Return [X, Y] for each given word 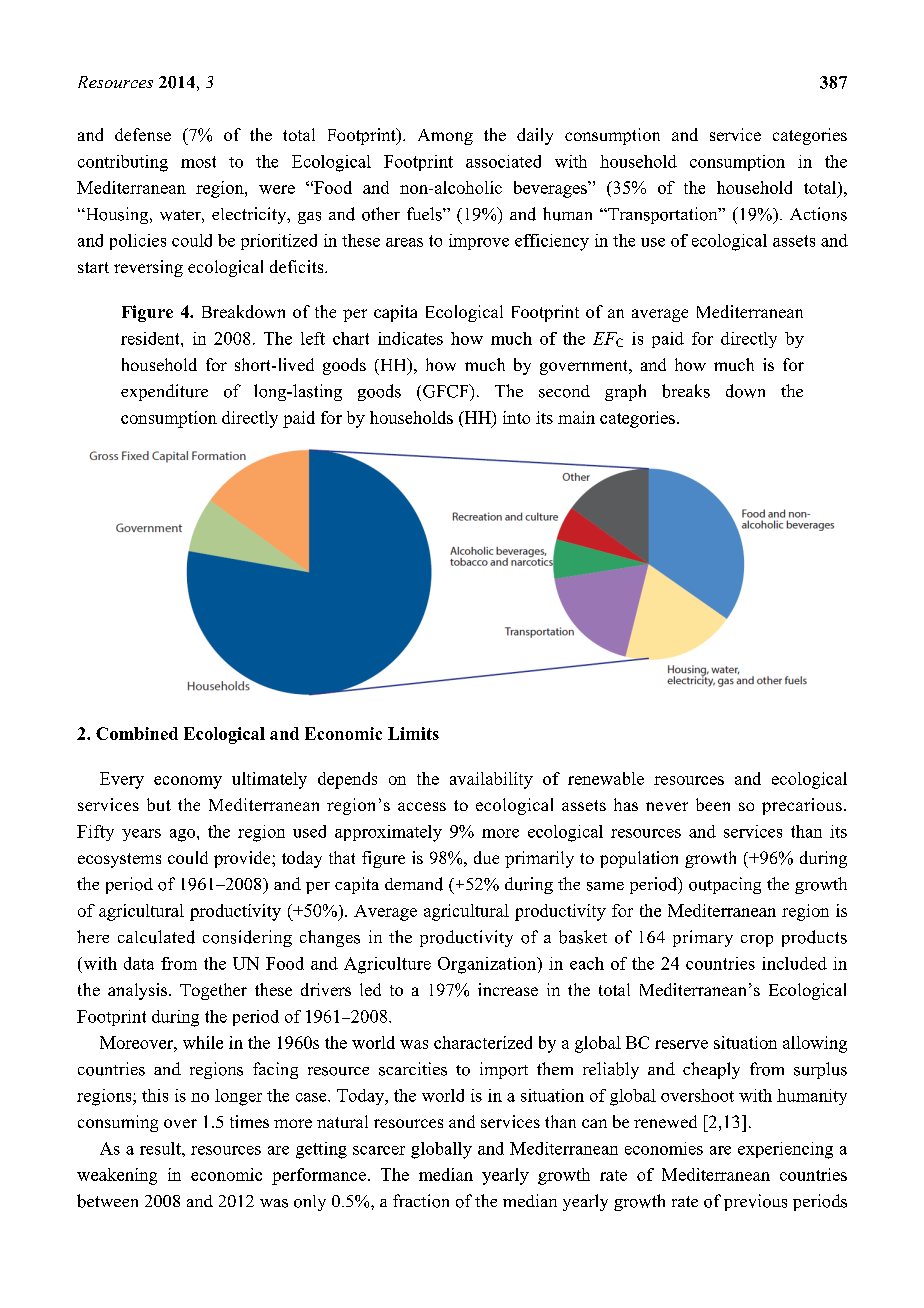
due [486, 857]
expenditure [164, 392]
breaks [686, 391]
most [198, 162]
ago [184, 835]
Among [445, 137]
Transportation [663, 215]
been [713, 804]
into [516, 417]
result [161, 1148]
